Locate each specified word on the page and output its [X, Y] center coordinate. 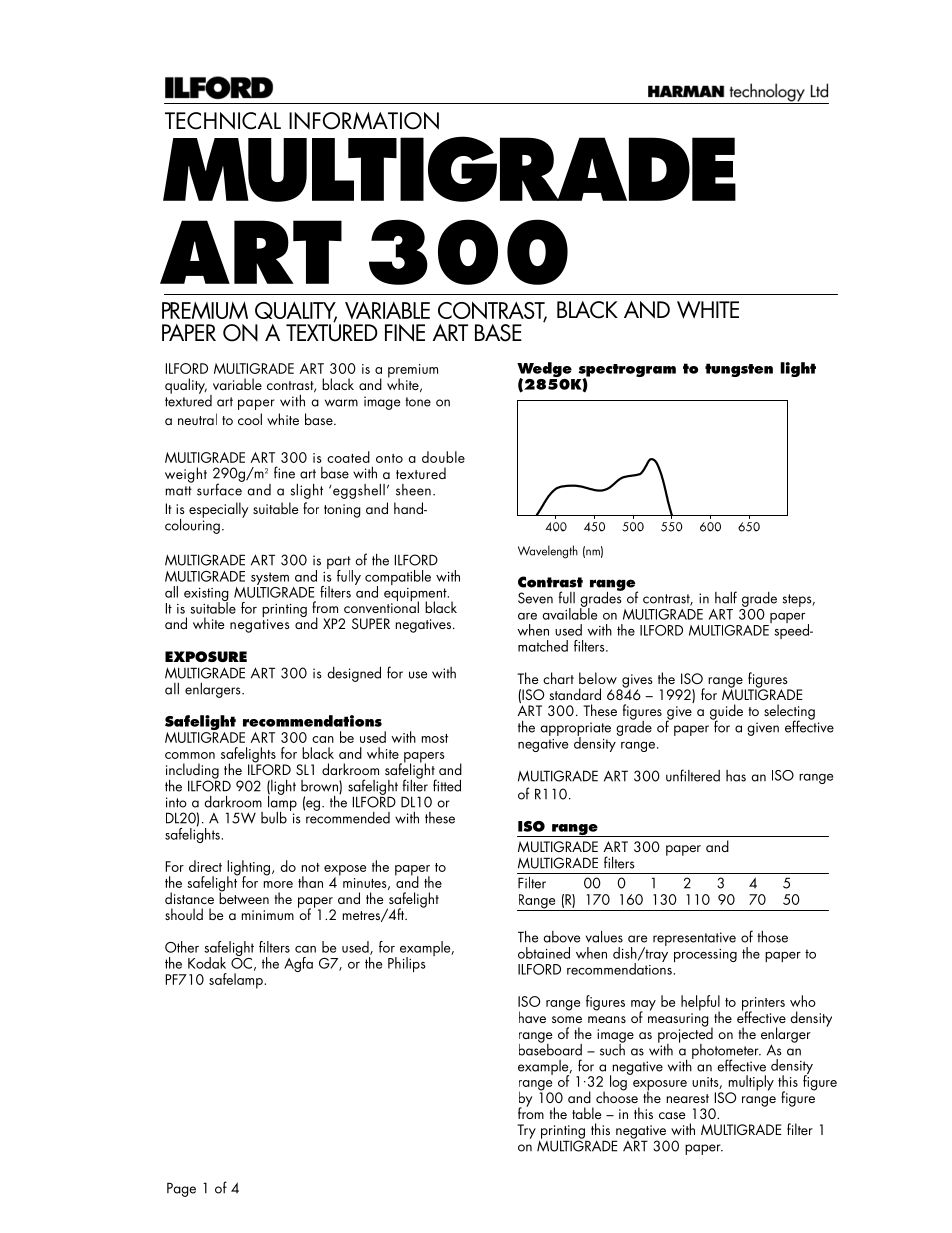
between [244, 897]
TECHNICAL [223, 121]
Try [526, 1131]
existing [206, 596]
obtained [544, 953]
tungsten [739, 370]
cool [250, 419]
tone [418, 402]
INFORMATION [364, 121]
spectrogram [626, 372]
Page [181, 1189]
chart [558, 678]
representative [694, 939]
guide [726, 713]
